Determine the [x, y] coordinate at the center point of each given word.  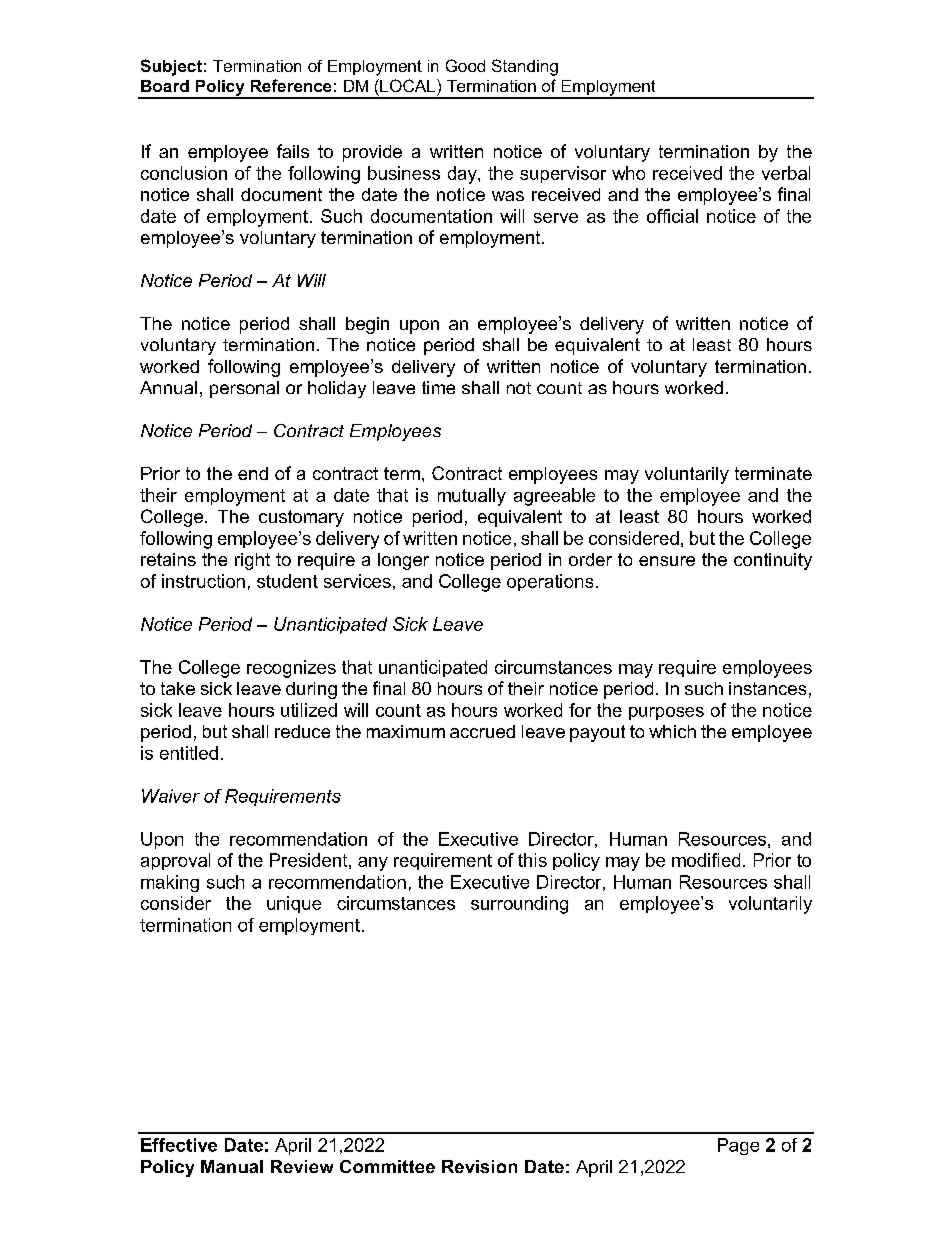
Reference [291, 85]
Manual [232, 1166]
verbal [786, 173]
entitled [189, 753]
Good [465, 65]
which [672, 731]
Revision [479, 1166]
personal [244, 389]
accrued [482, 731]
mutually [472, 497]
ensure [667, 561]
